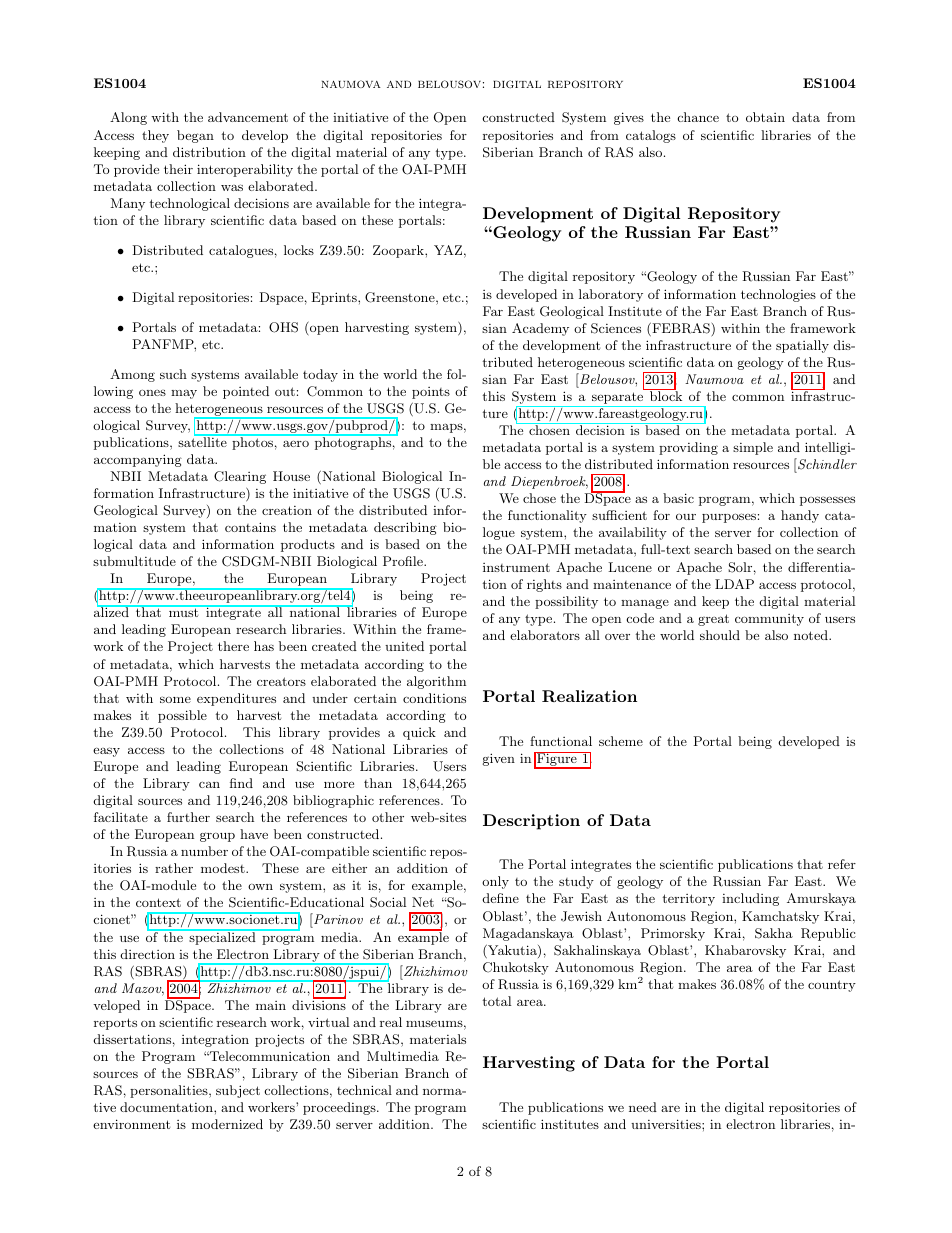 The width and height of the screenshot is (952, 1233). I want to click on scheme, so click(621, 741).
